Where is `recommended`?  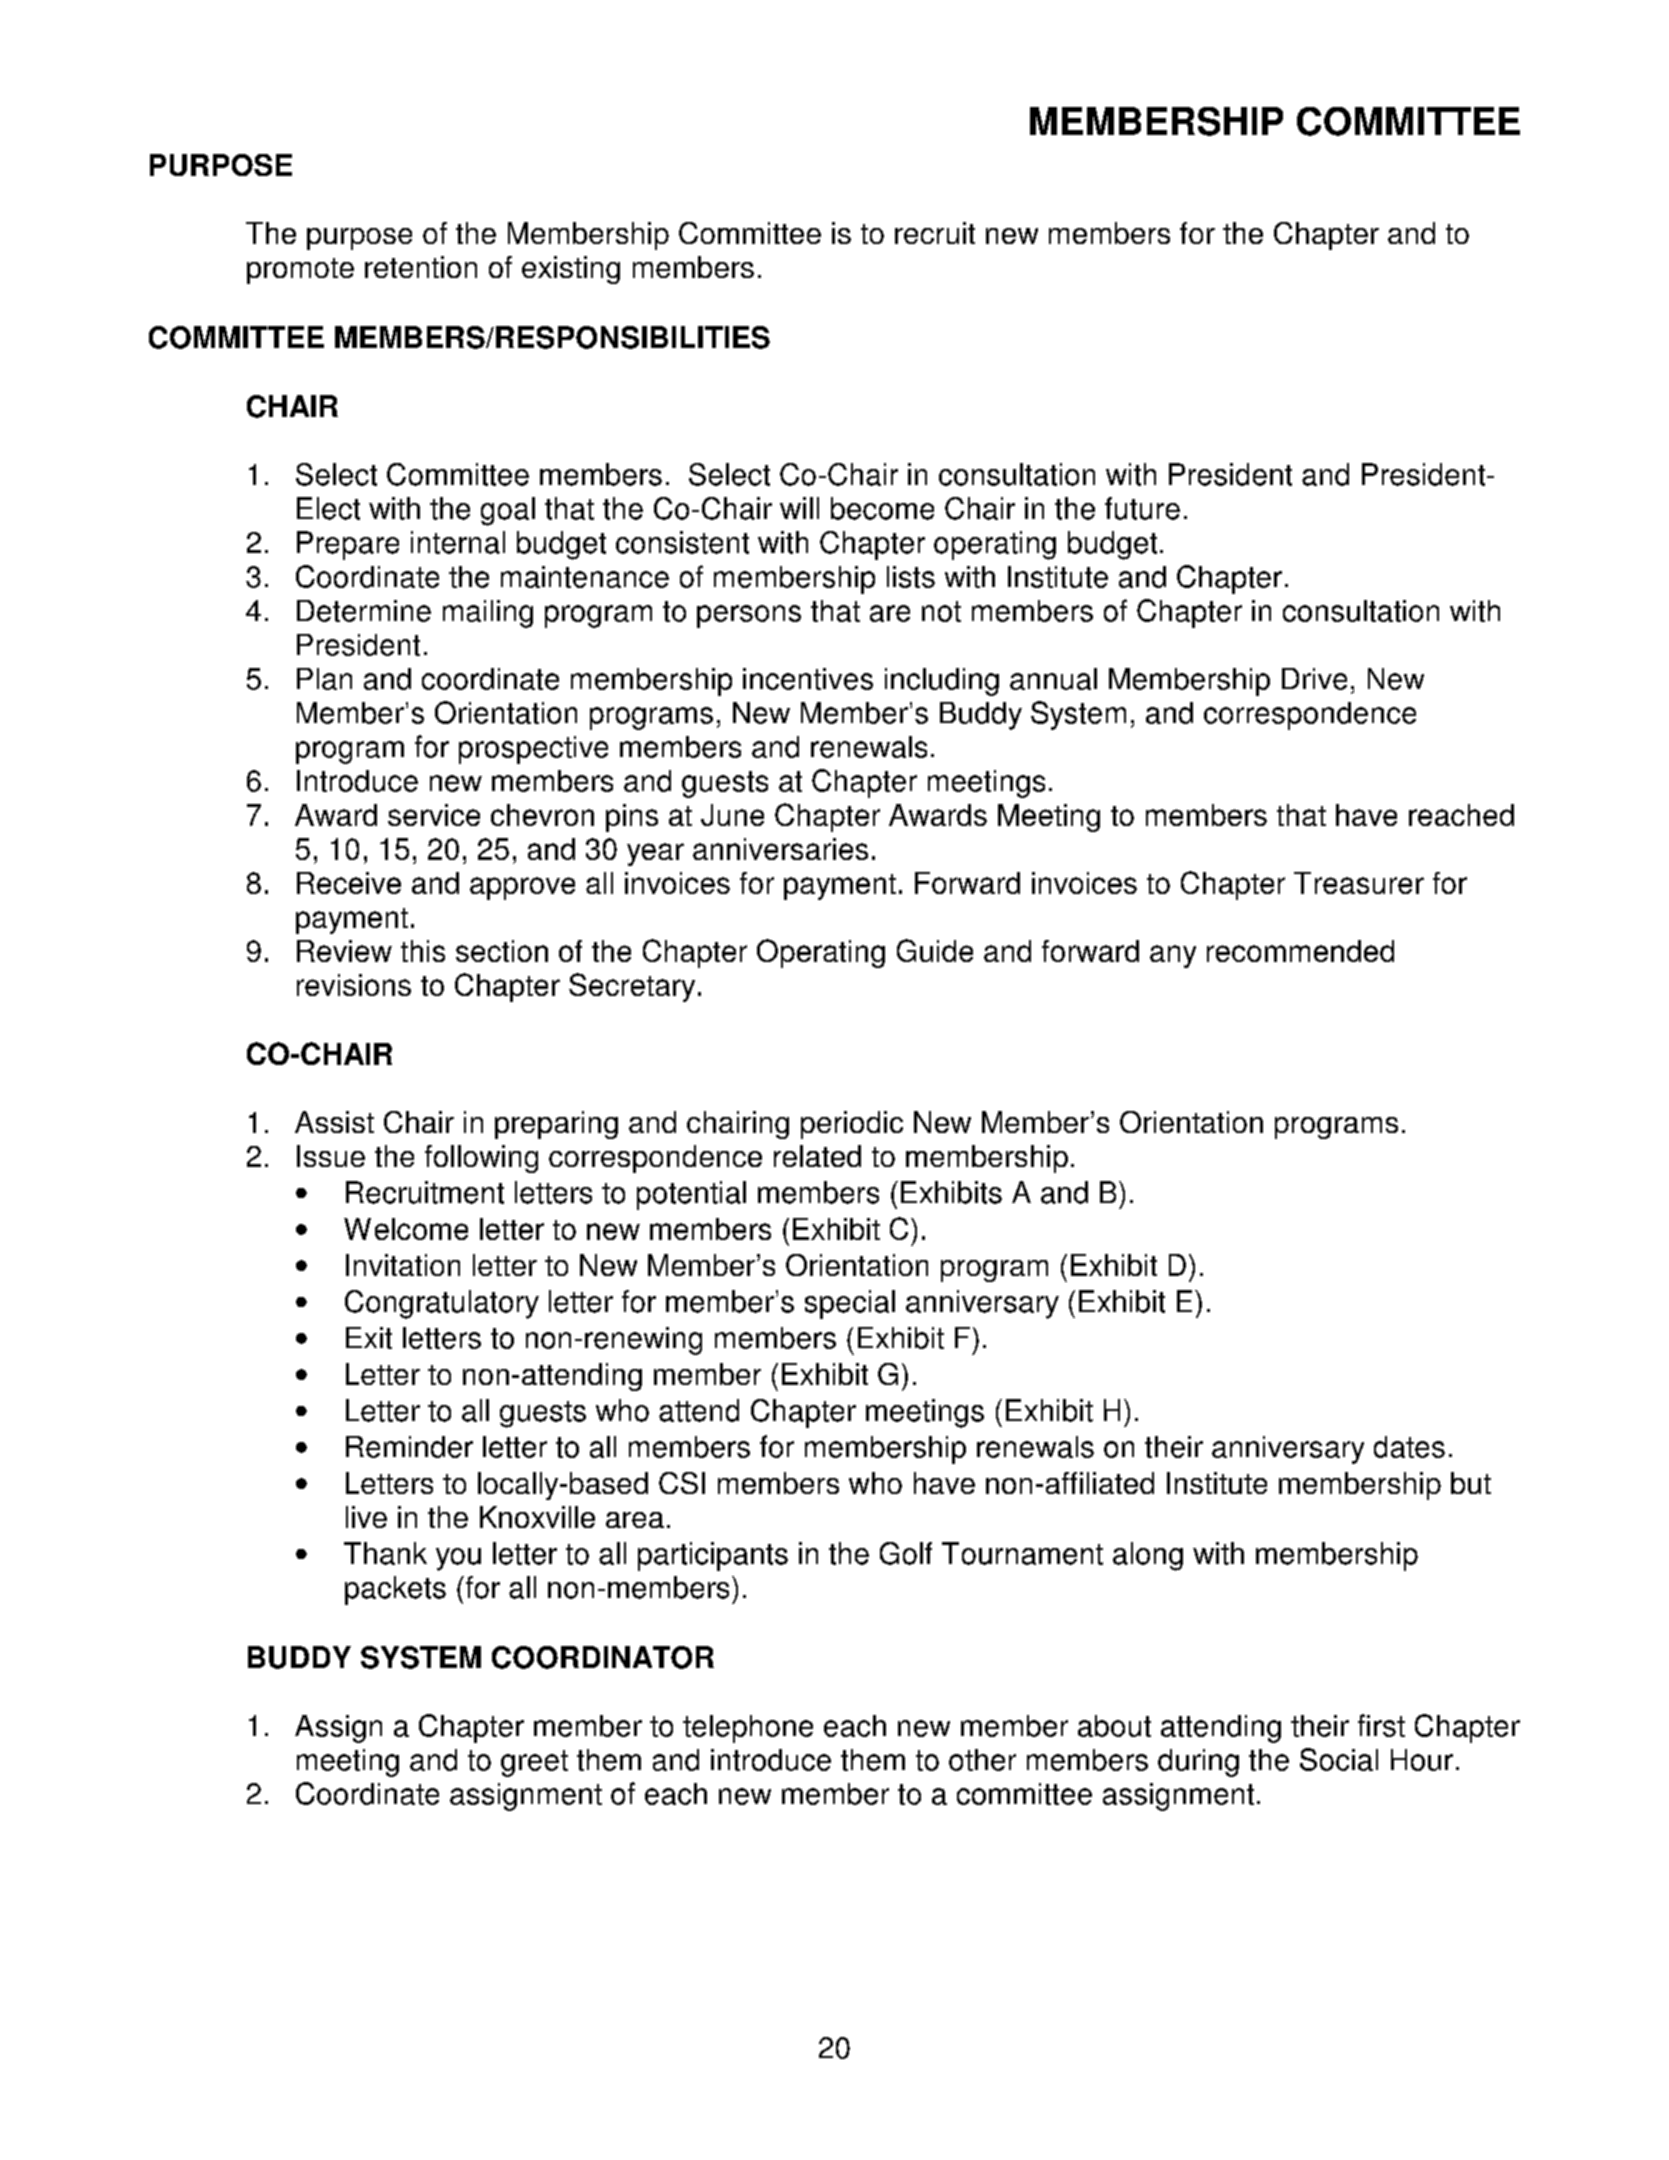
recommended is located at coordinates (1300, 951).
